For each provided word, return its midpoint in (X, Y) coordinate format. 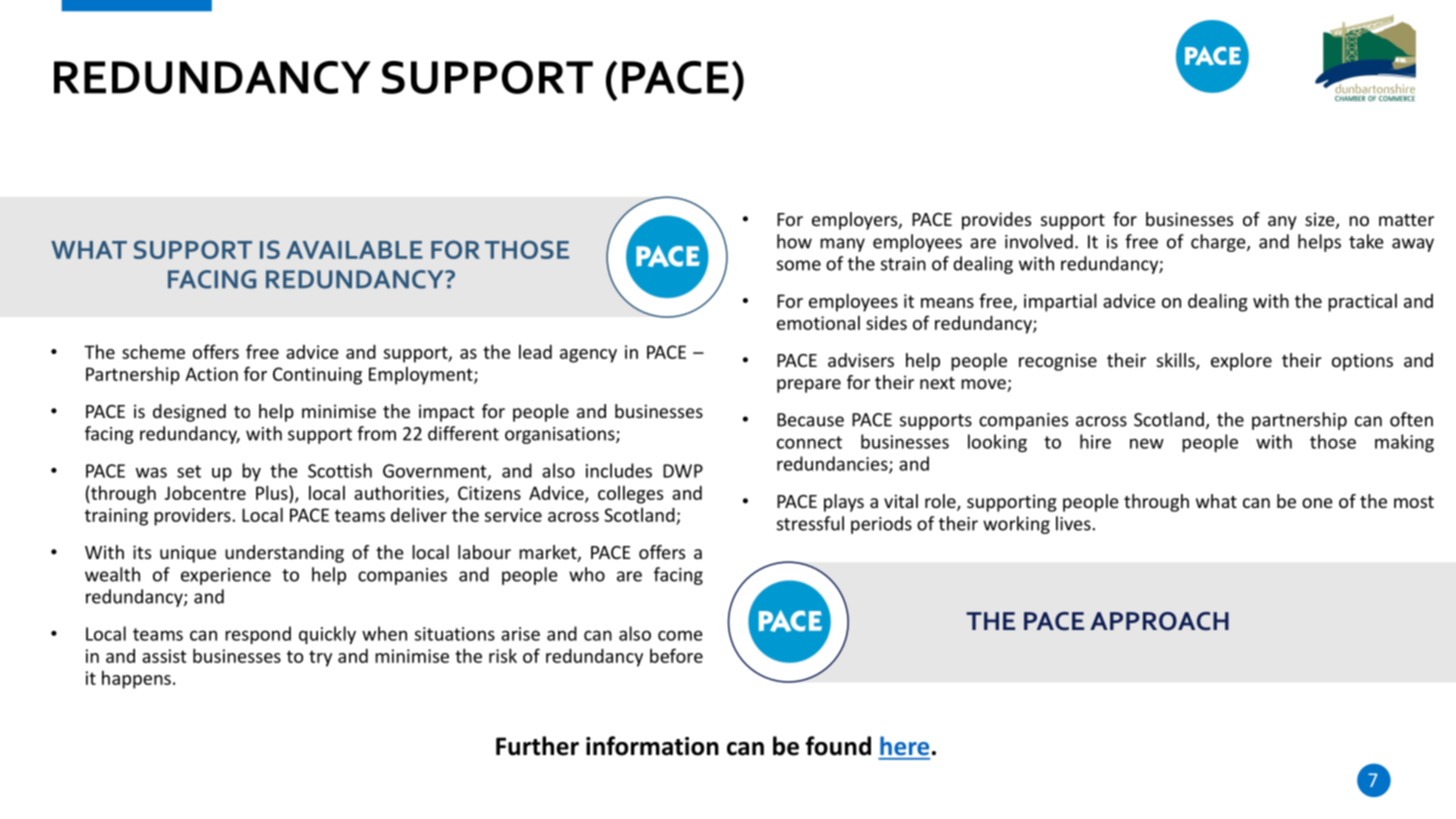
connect (809, 442)
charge (1219, 243)
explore (1241, 362)
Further (537, 746)
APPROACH (1159, 621)
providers (193, 517)
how (794, 241)
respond (258, 635)
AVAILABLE (354, 250)
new (1147, 443)
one (1317, 503)
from (376, 433)
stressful (810, 523)
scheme (153, 352)
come (680, 635)
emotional (818, 323)
